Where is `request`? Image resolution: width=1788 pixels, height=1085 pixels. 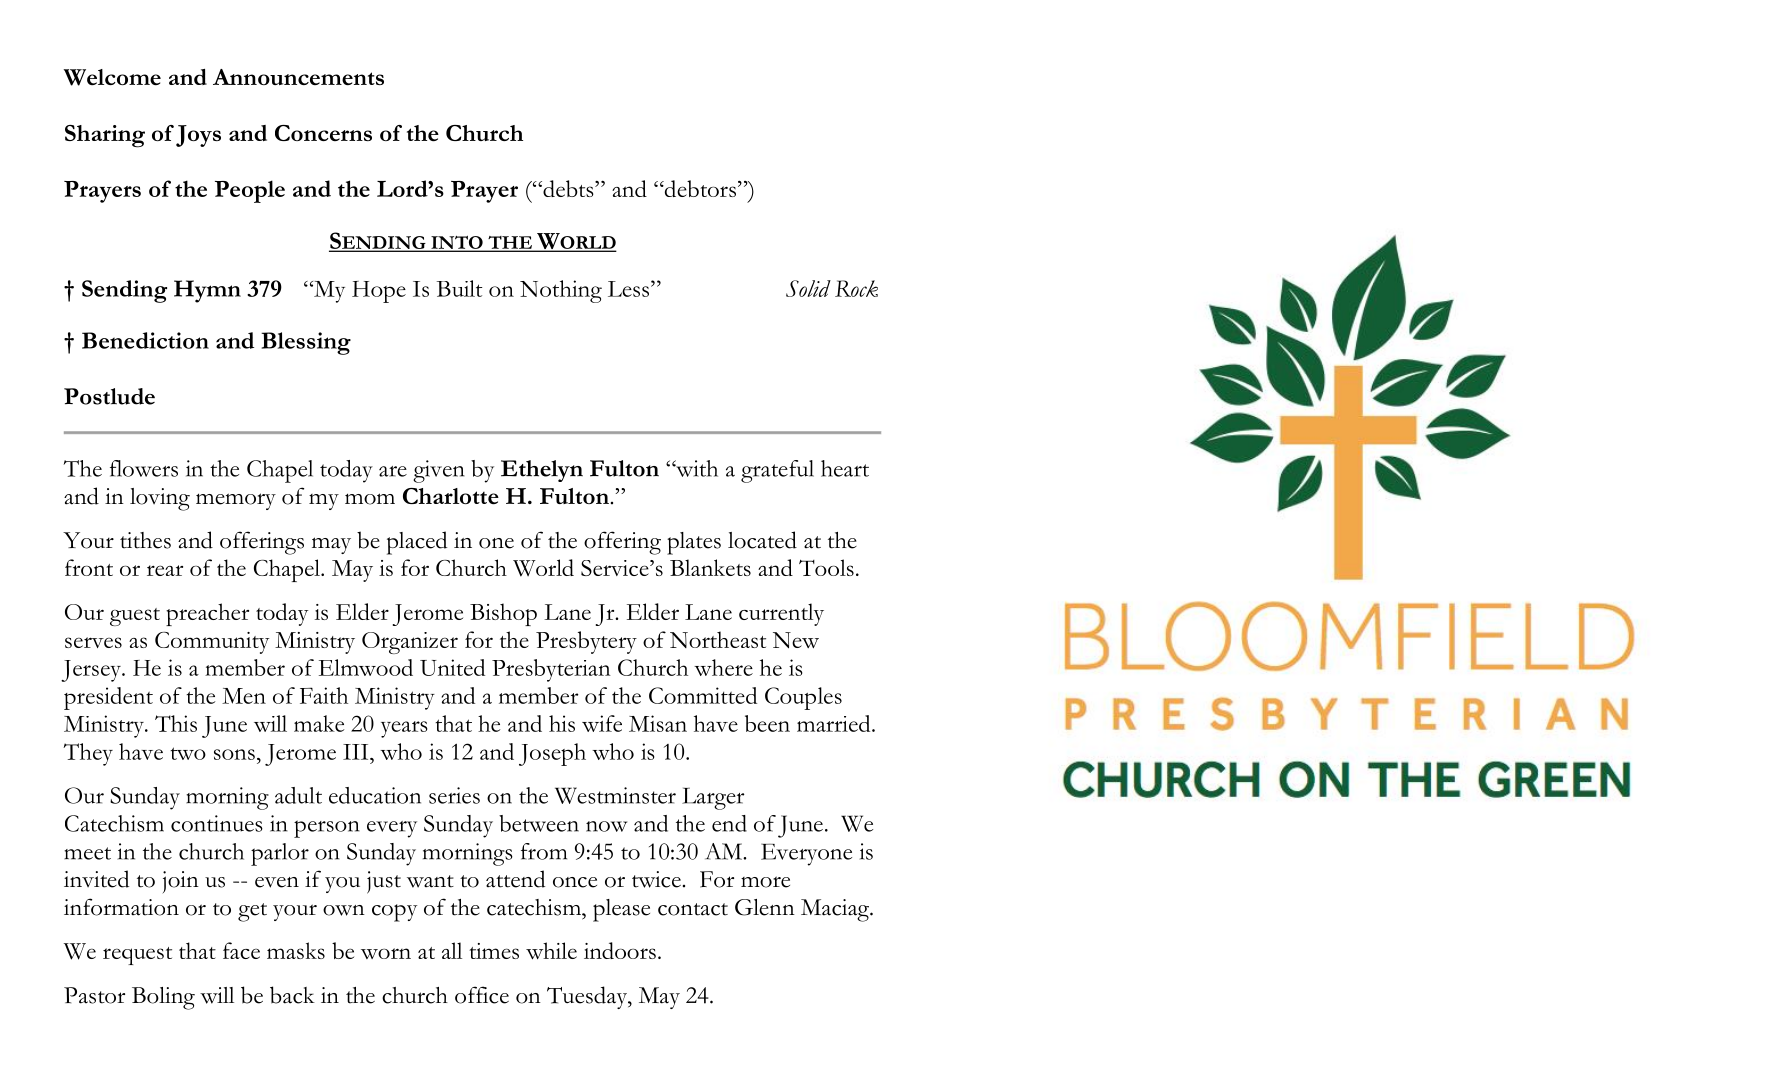 request is located at coordinates (137, 956).
